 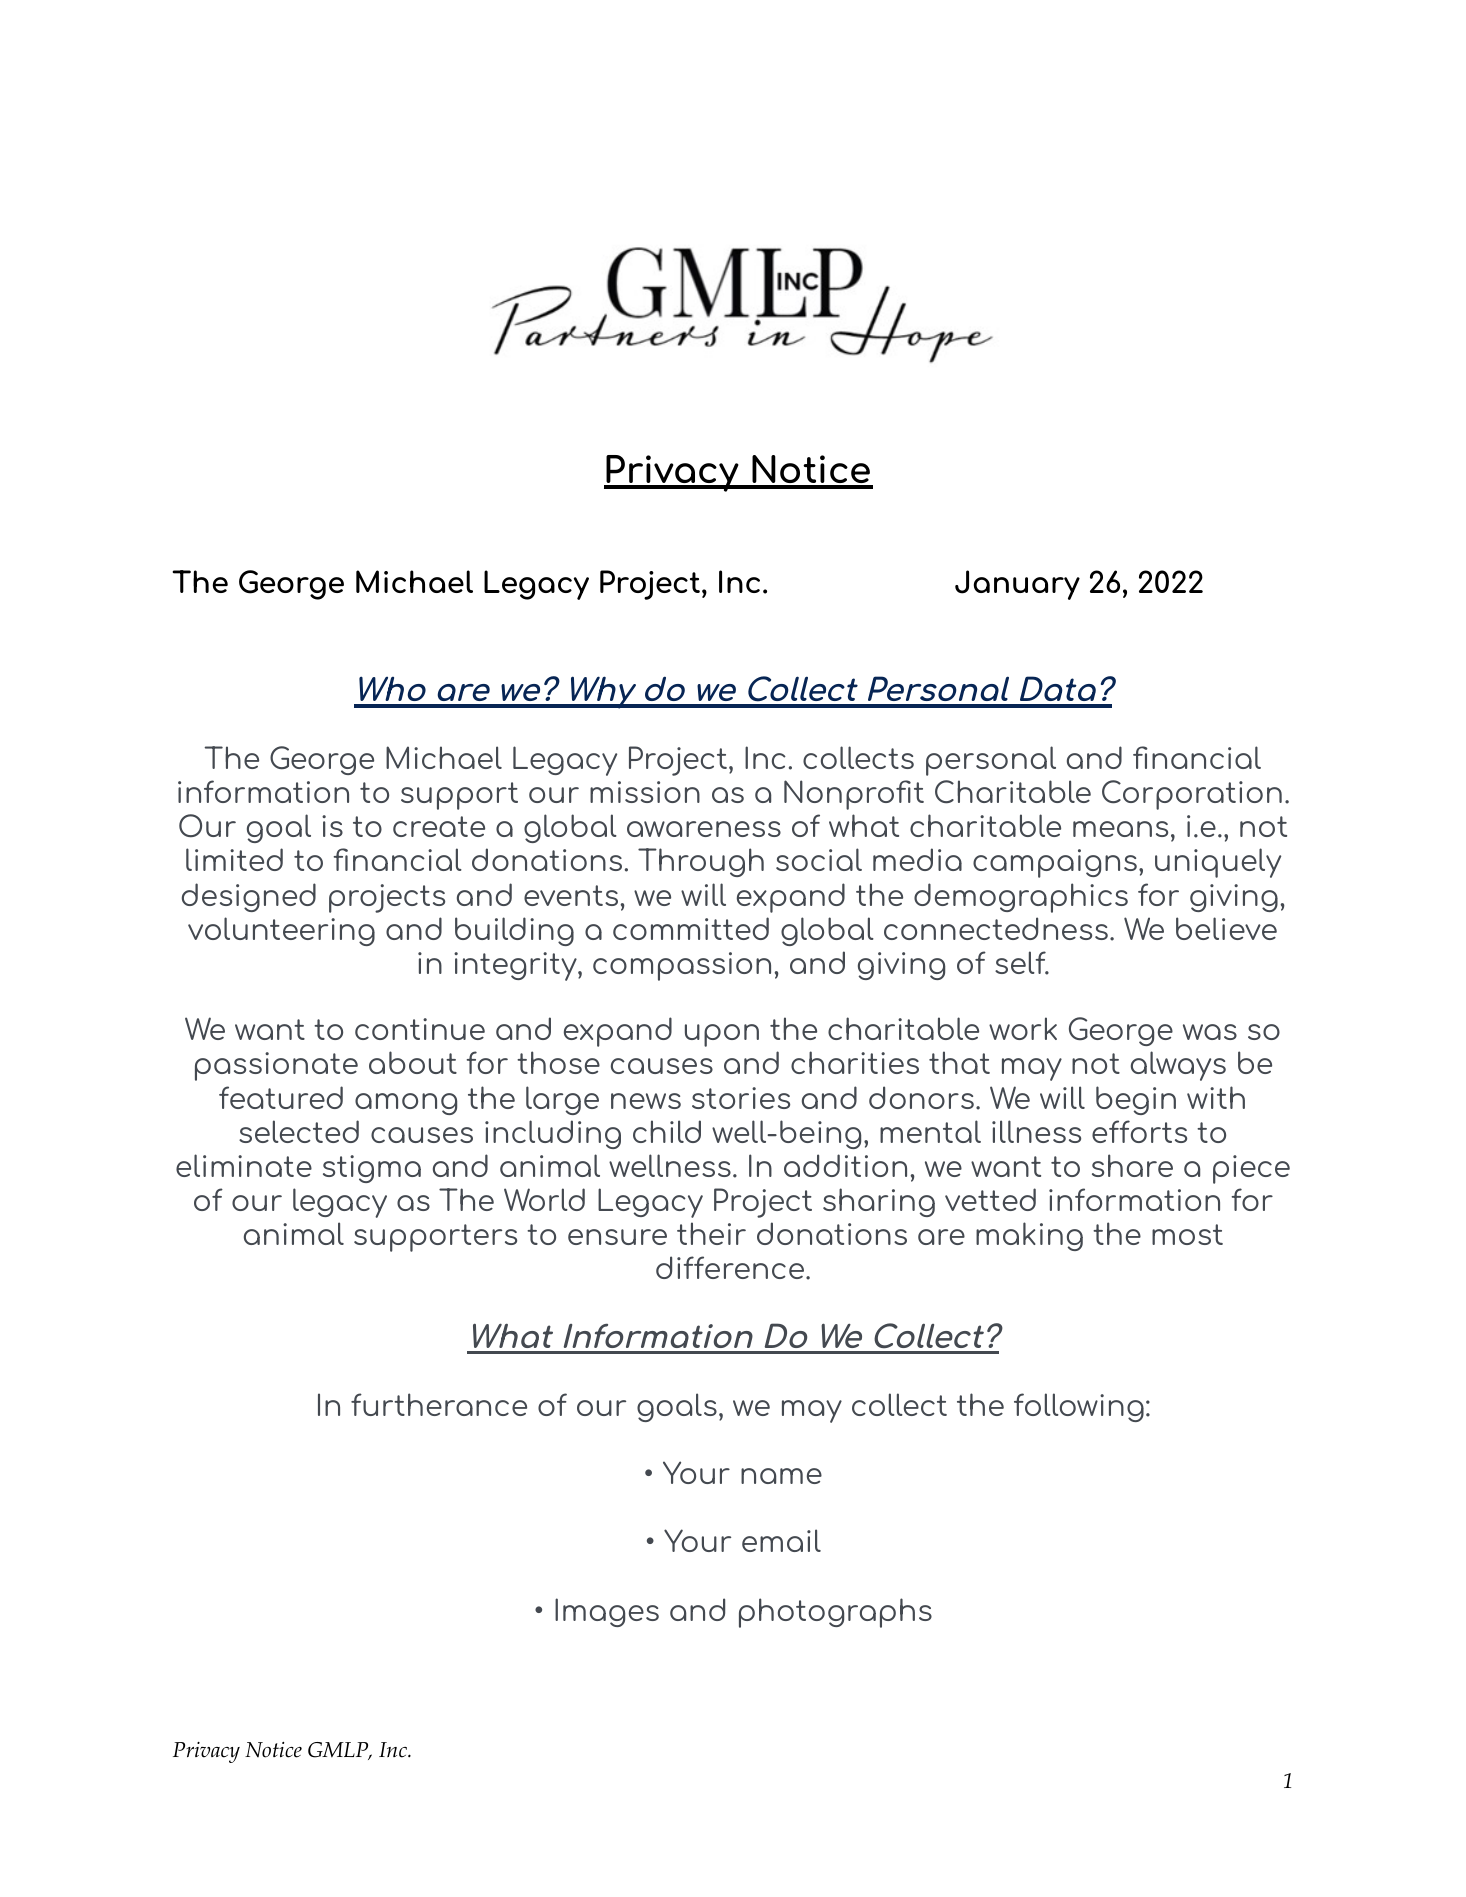 I want to click on believe, so click(x=1226, y=928).
